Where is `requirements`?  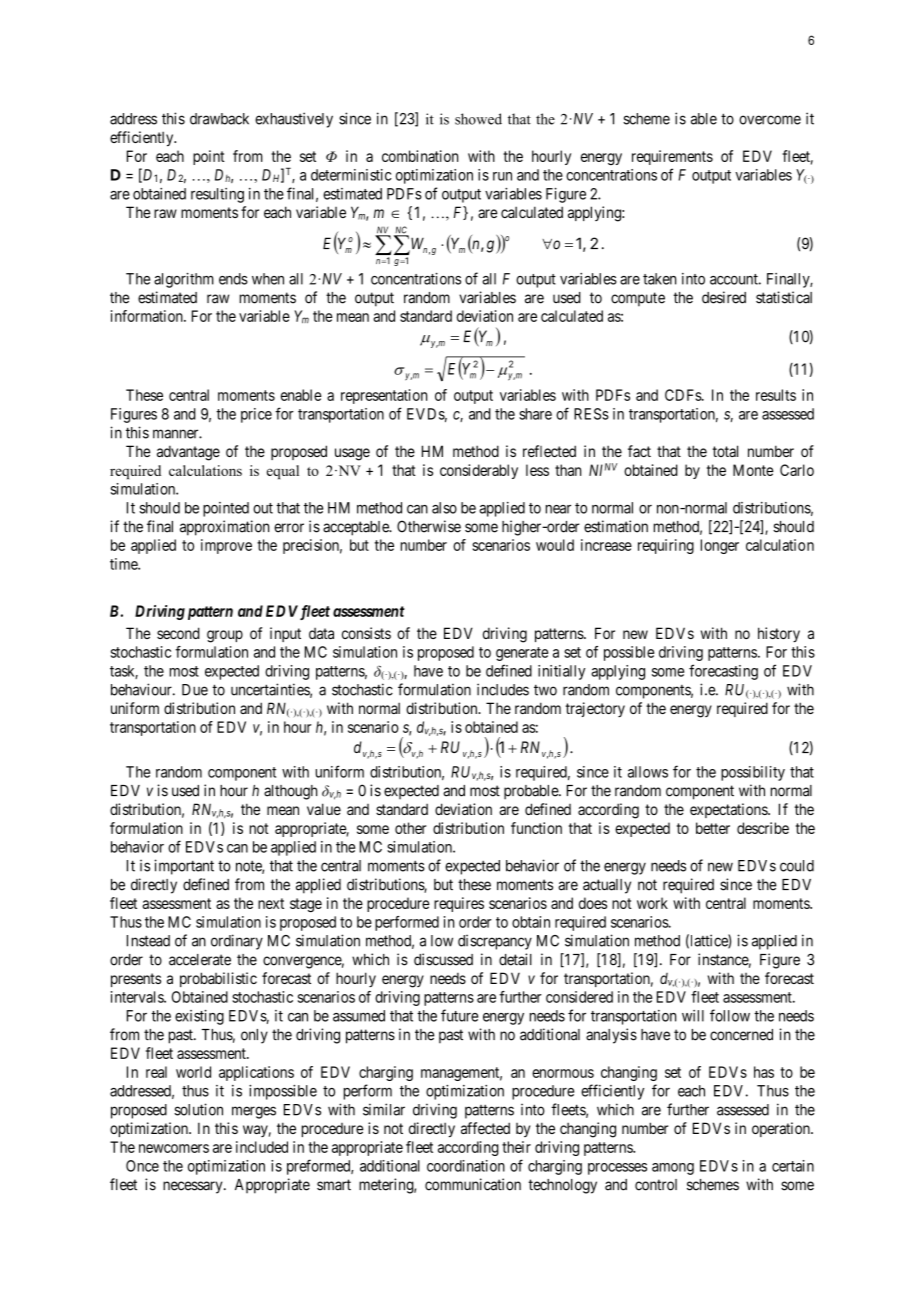
requirements is located at coordinates (672, 157).
